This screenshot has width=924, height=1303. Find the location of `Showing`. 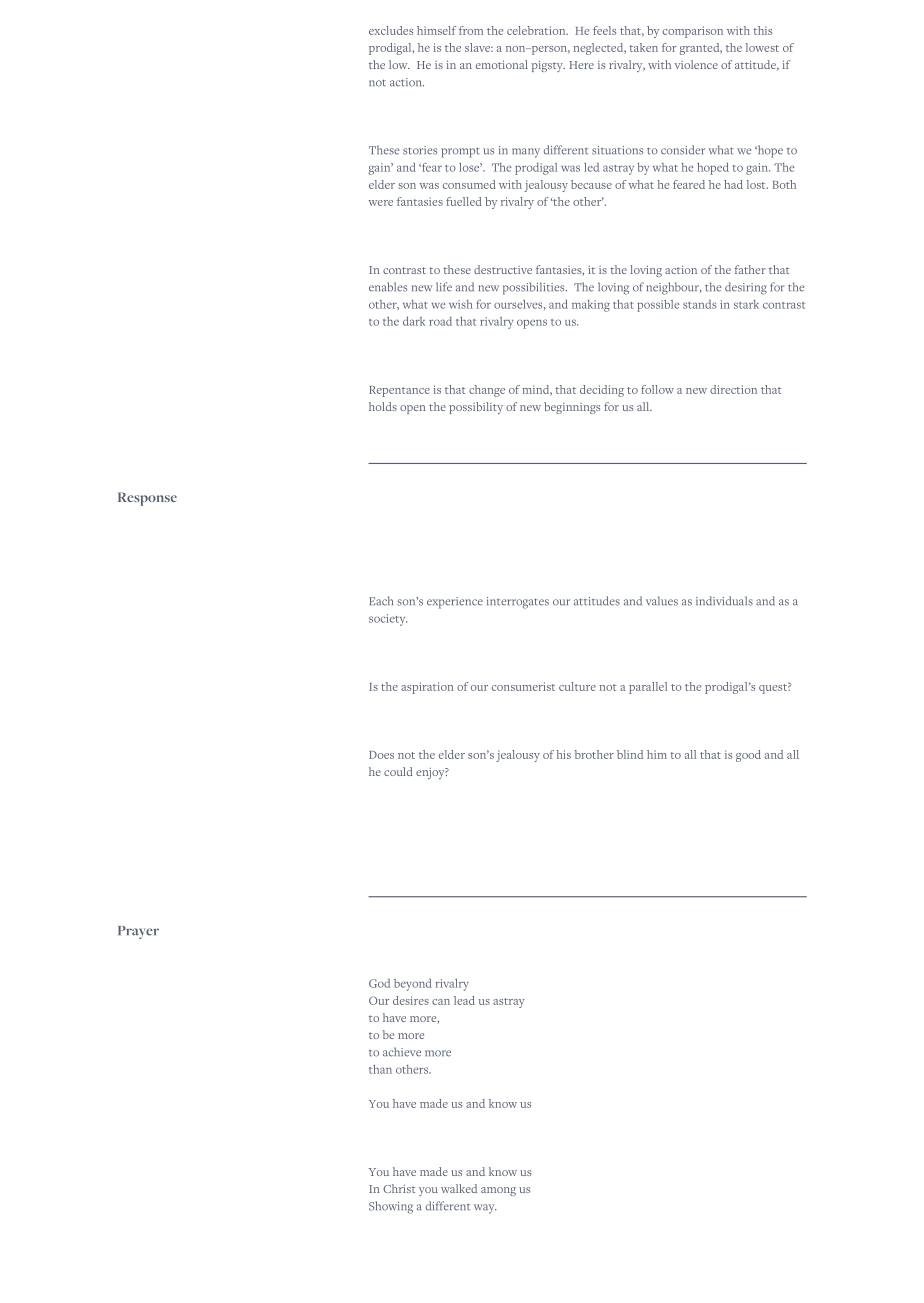

Showing is located at coordinates (391, 1207).
